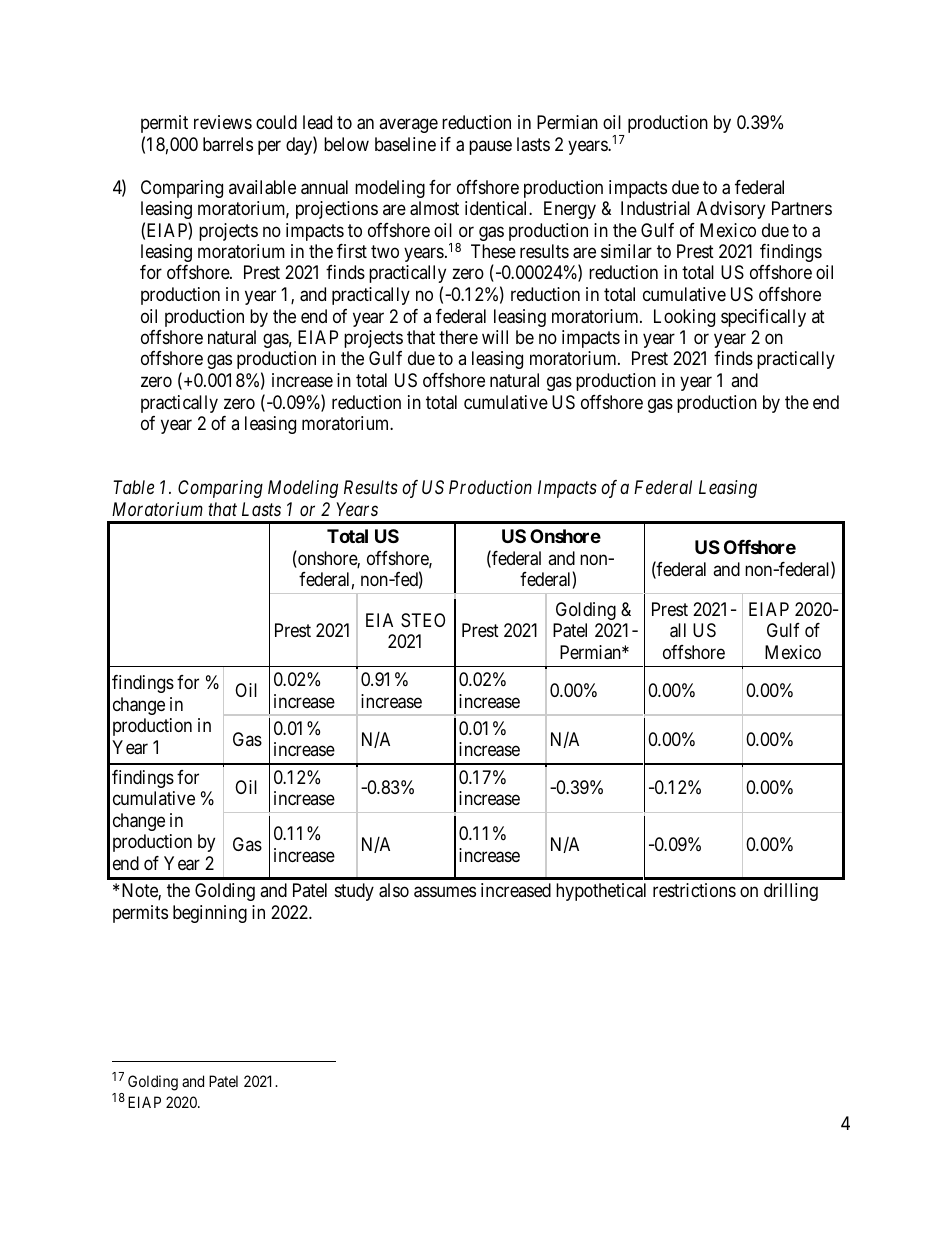 This screenshot has width=952, height=1233. What do you see at coordinates (684, 318) in the screenshot?
I see `Looking` at bounding box center [684, 318].
